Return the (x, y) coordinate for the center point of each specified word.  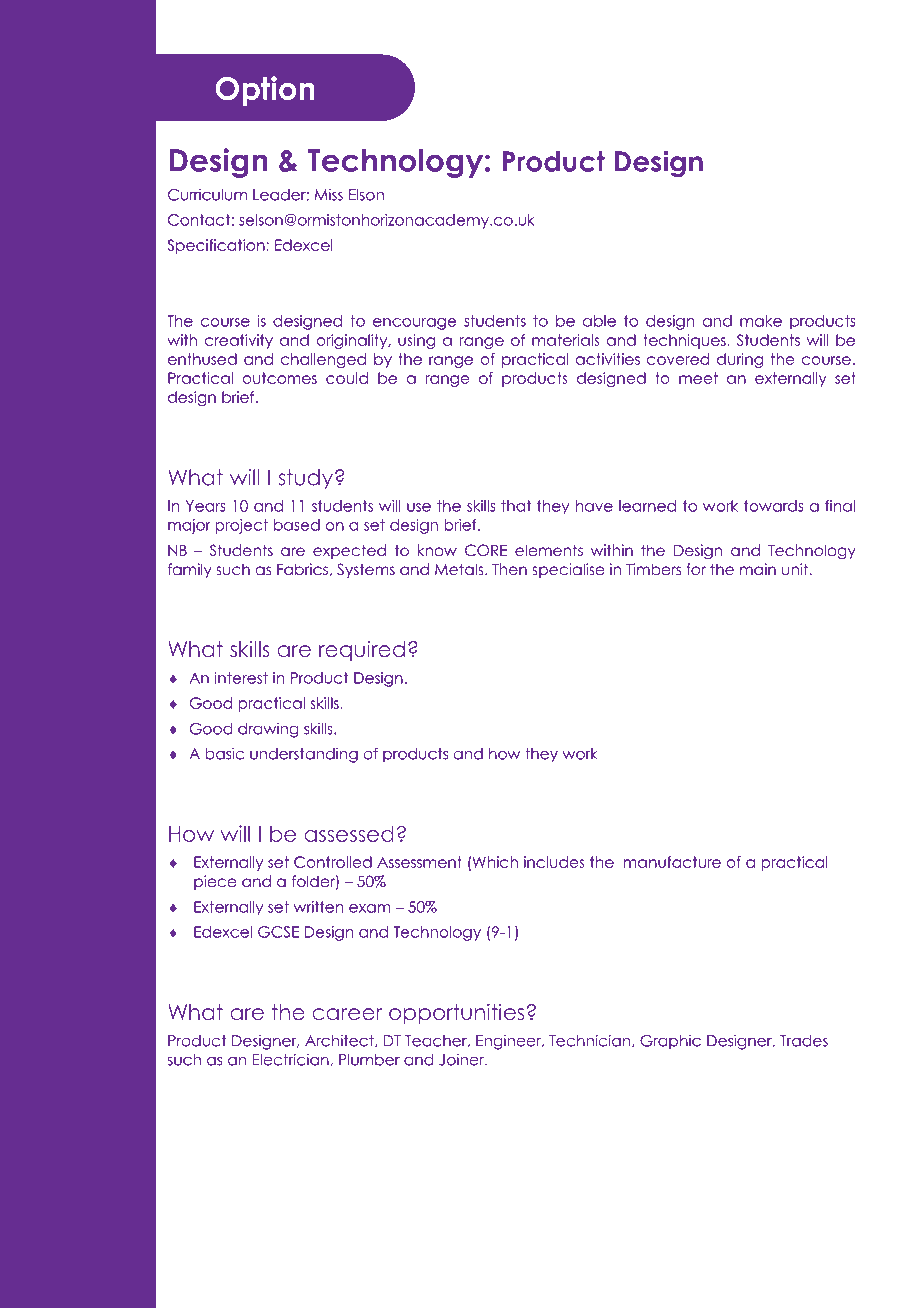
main (758, 569)
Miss (329, 194)
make (761, 321)
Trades (804, 1041)
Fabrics (302, 569)
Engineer (510, 1042)
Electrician (292, 1059)
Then (509, 569)
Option (265, 91)
